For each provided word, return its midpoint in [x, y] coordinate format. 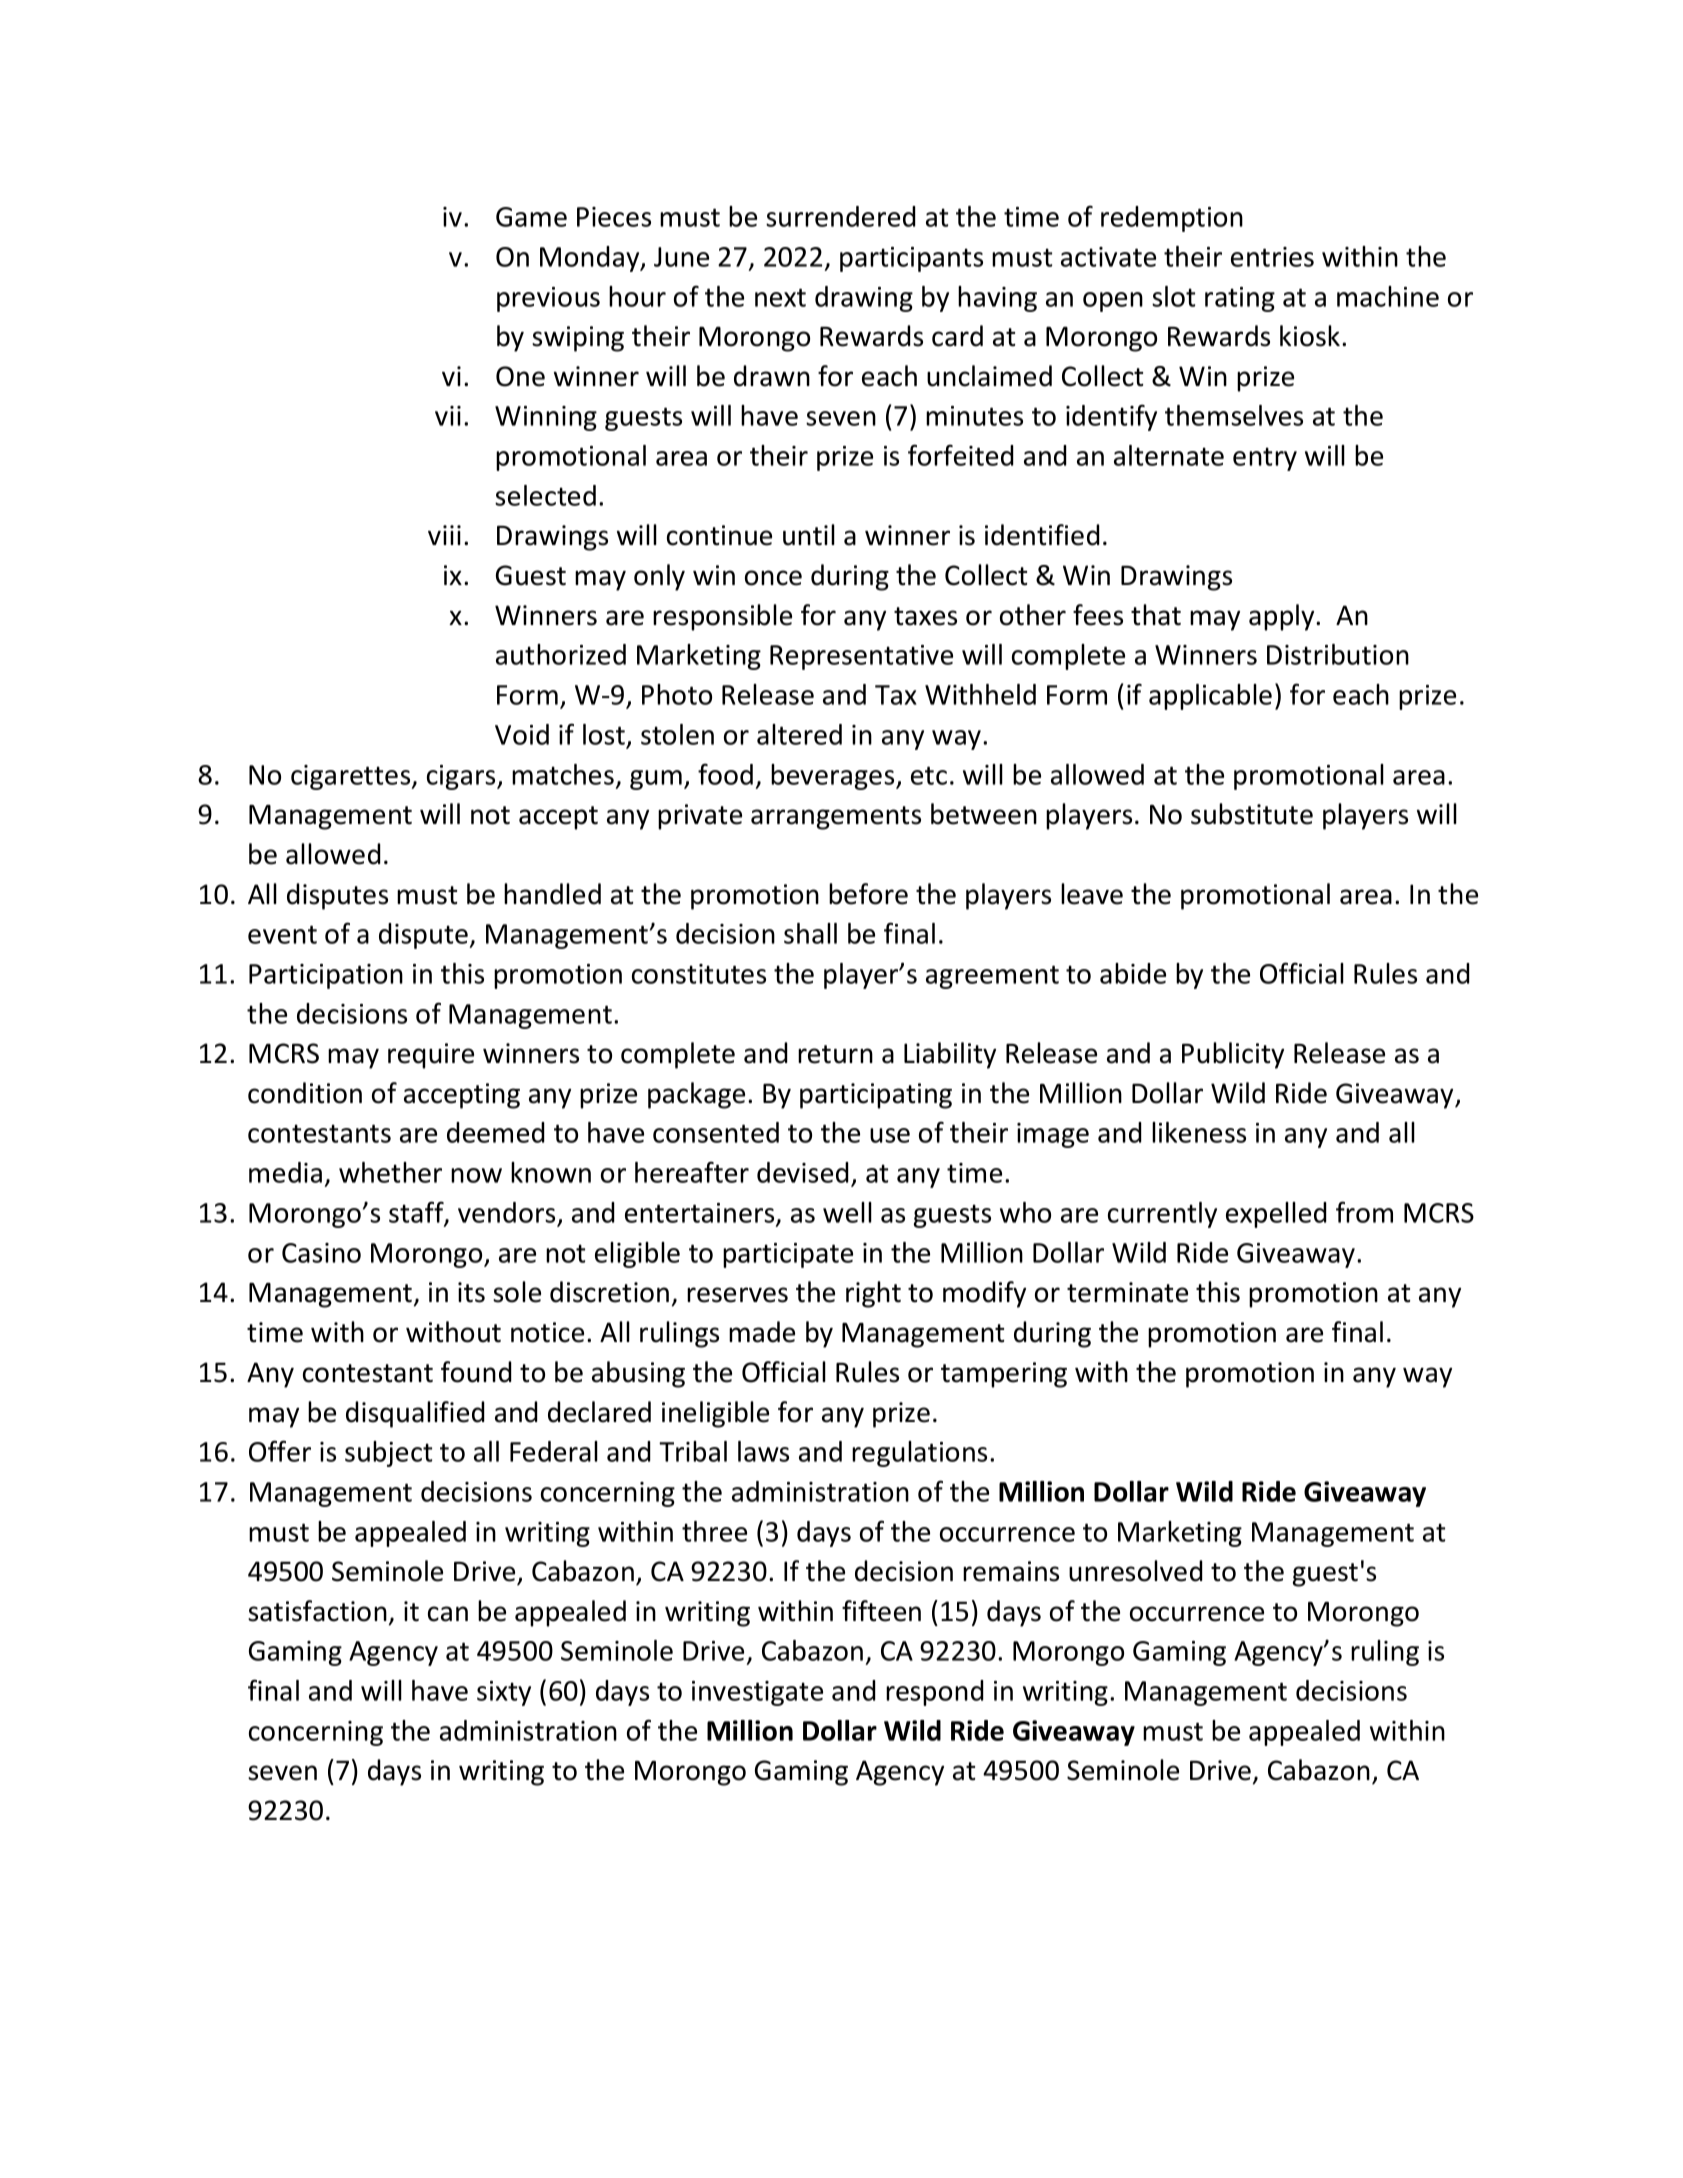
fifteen [881, 1611]
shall [810, 933]
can [448, 1614]
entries [1272, 257]
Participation [326, 976]
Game [531, 217]
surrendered [841, 216]
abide [1133, 973]
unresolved [1136, 1571]
